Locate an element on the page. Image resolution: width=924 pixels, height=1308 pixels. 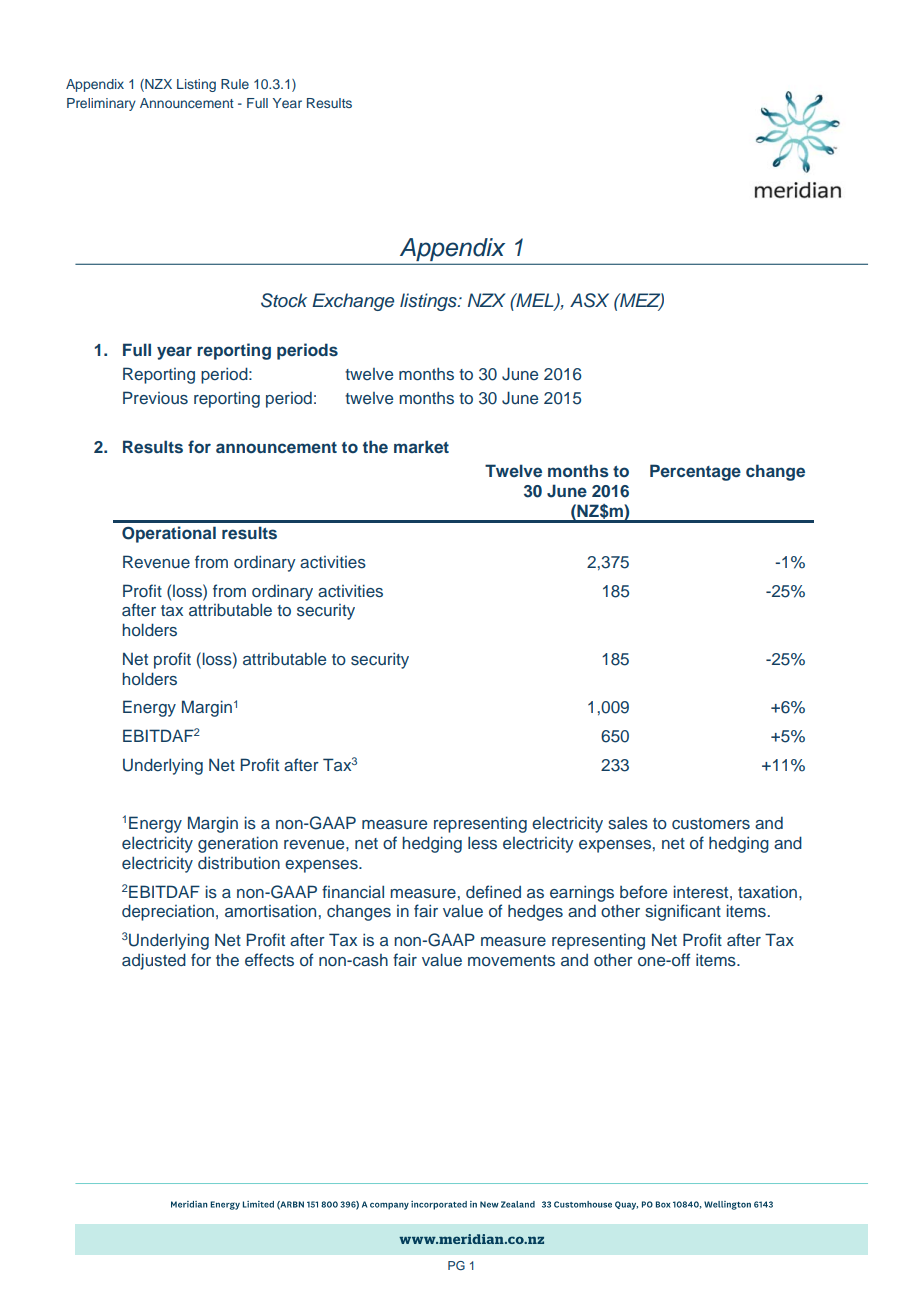
customers is located at coordinates (711, 824).
